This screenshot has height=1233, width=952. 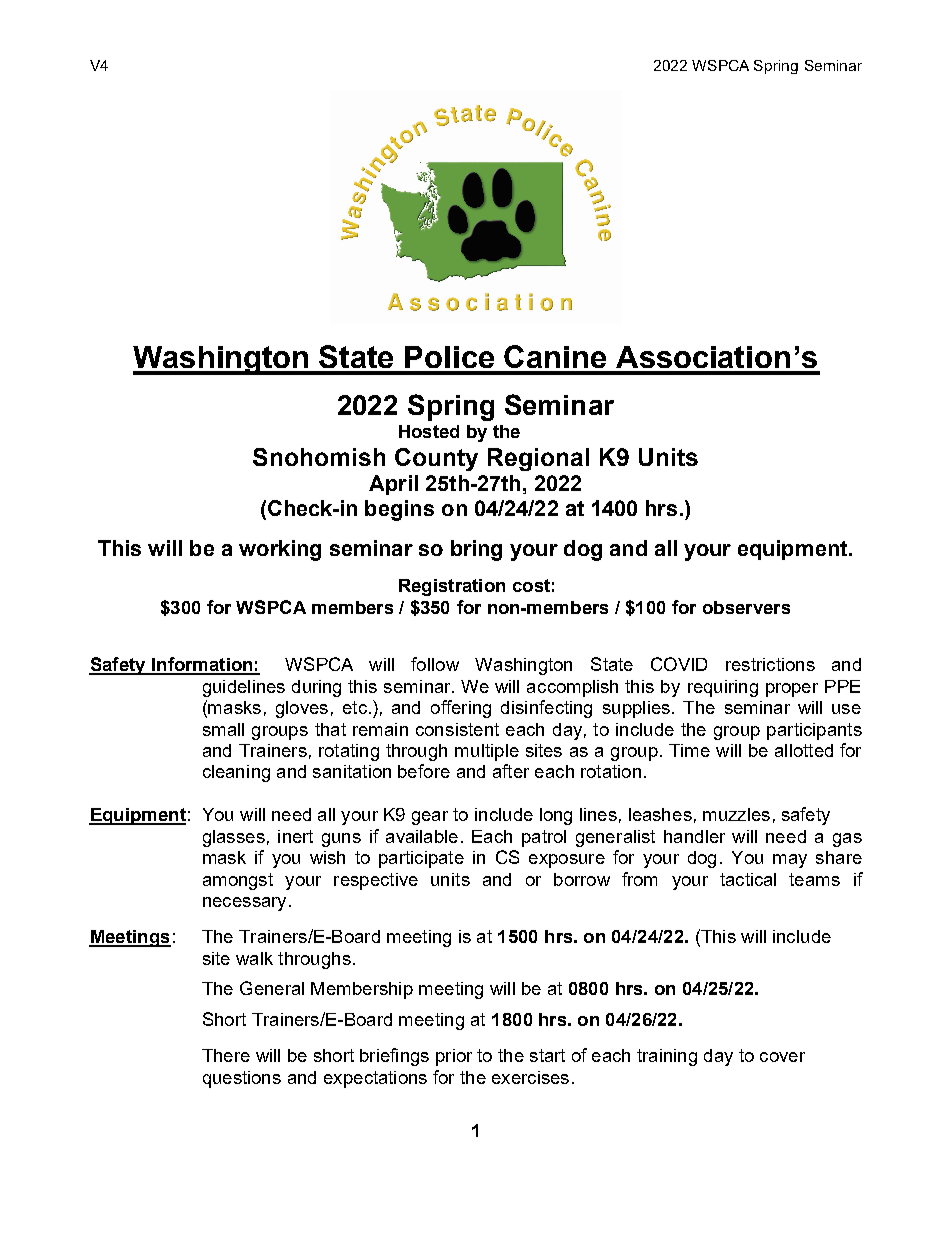 What do you see at coordinates (302, 709) in the screenshot?
I see `gloves` at bounding box center [302, 709].
